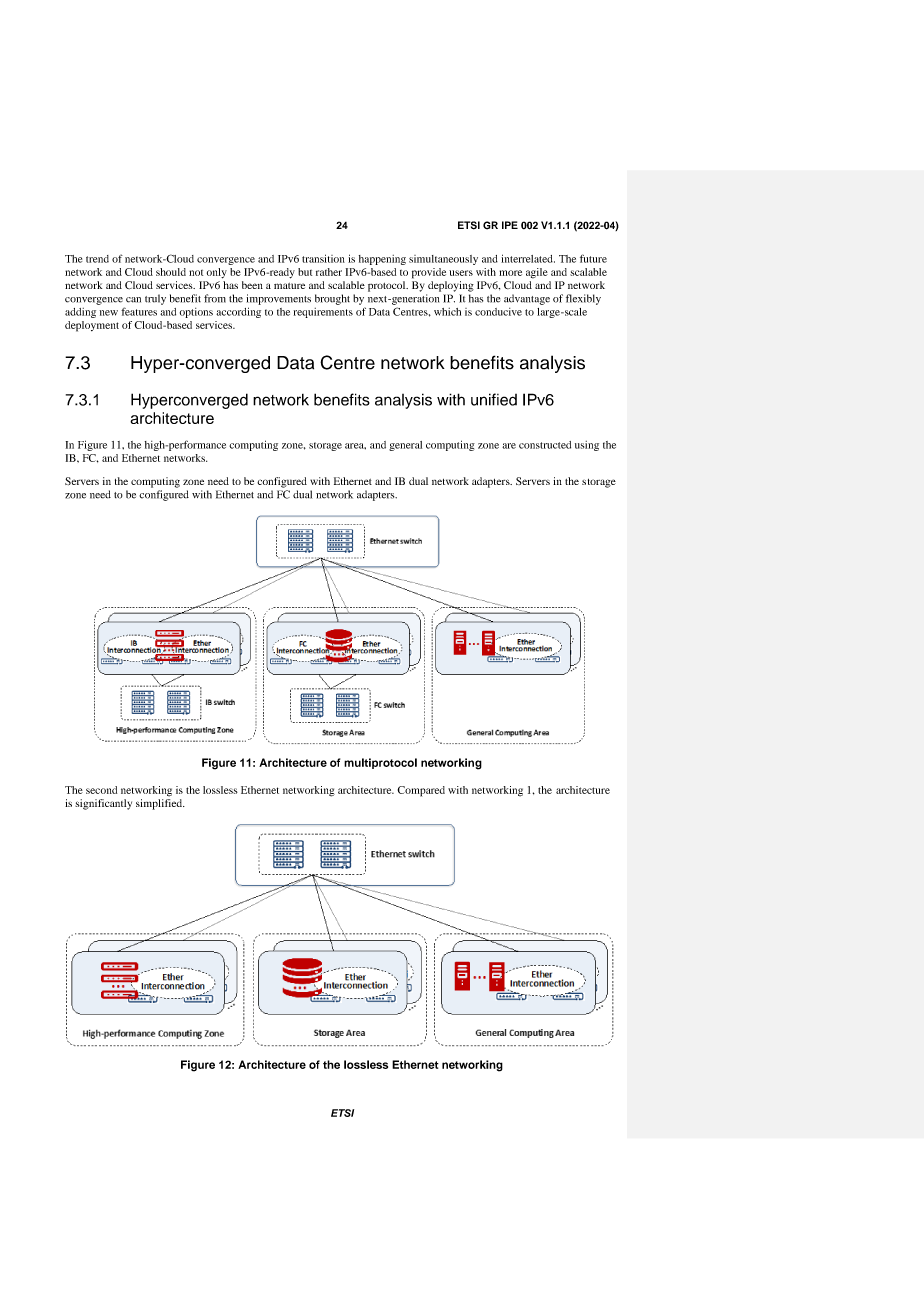 The image size is (924, 1308). Describe the element at coordinates (545, 445) in the screenshot. I see `constructed` at that location.
